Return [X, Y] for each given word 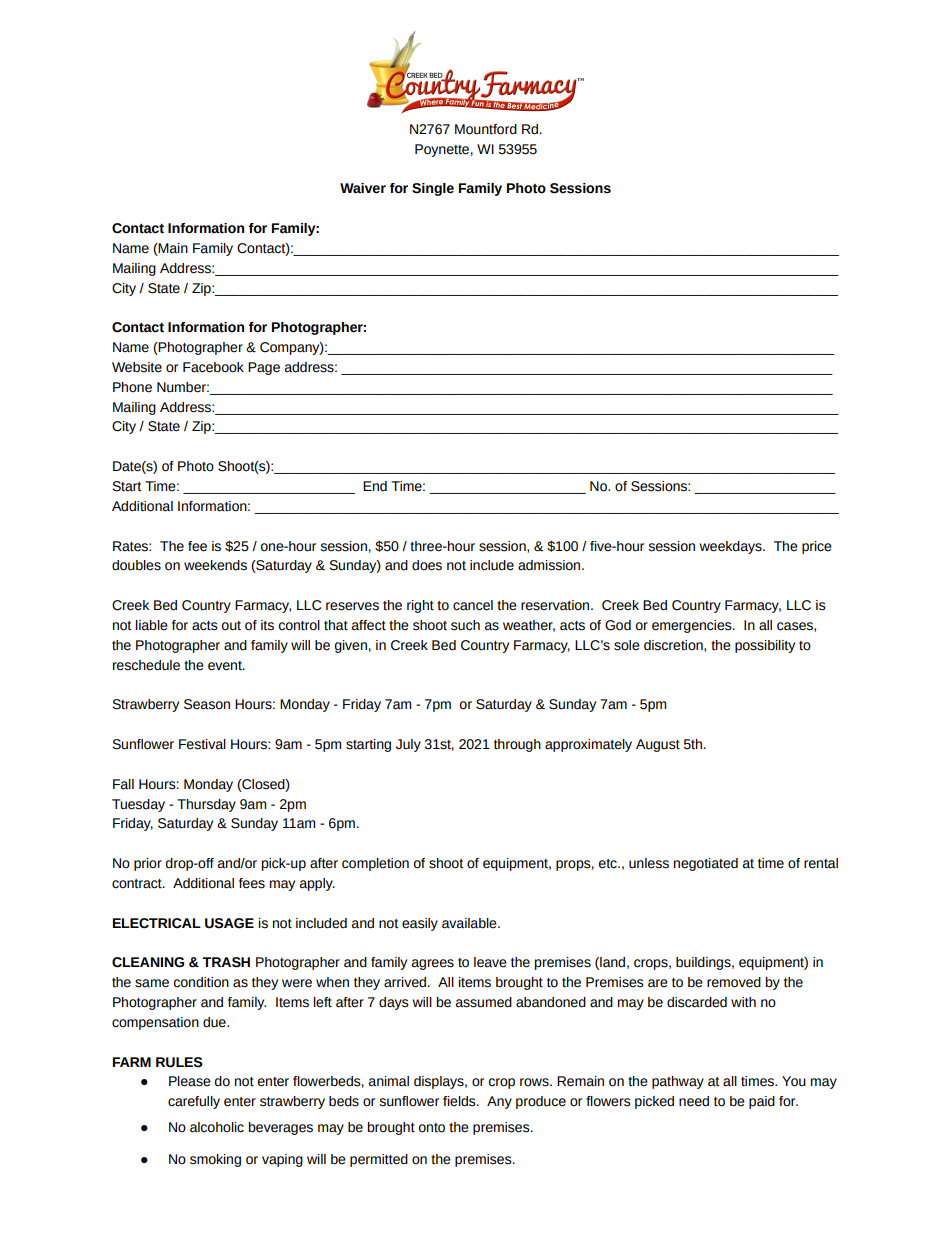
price [817, 547]
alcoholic [217, 1127]
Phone [132, 387]
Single [433, 189]
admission [550, 565]
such [465, 625]
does [427, 565]
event [226, 666]
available [470, 923]
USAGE [229, 923]
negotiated [706, 864]
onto [432, 1128]
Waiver [363, 188]
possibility [765, 646]
